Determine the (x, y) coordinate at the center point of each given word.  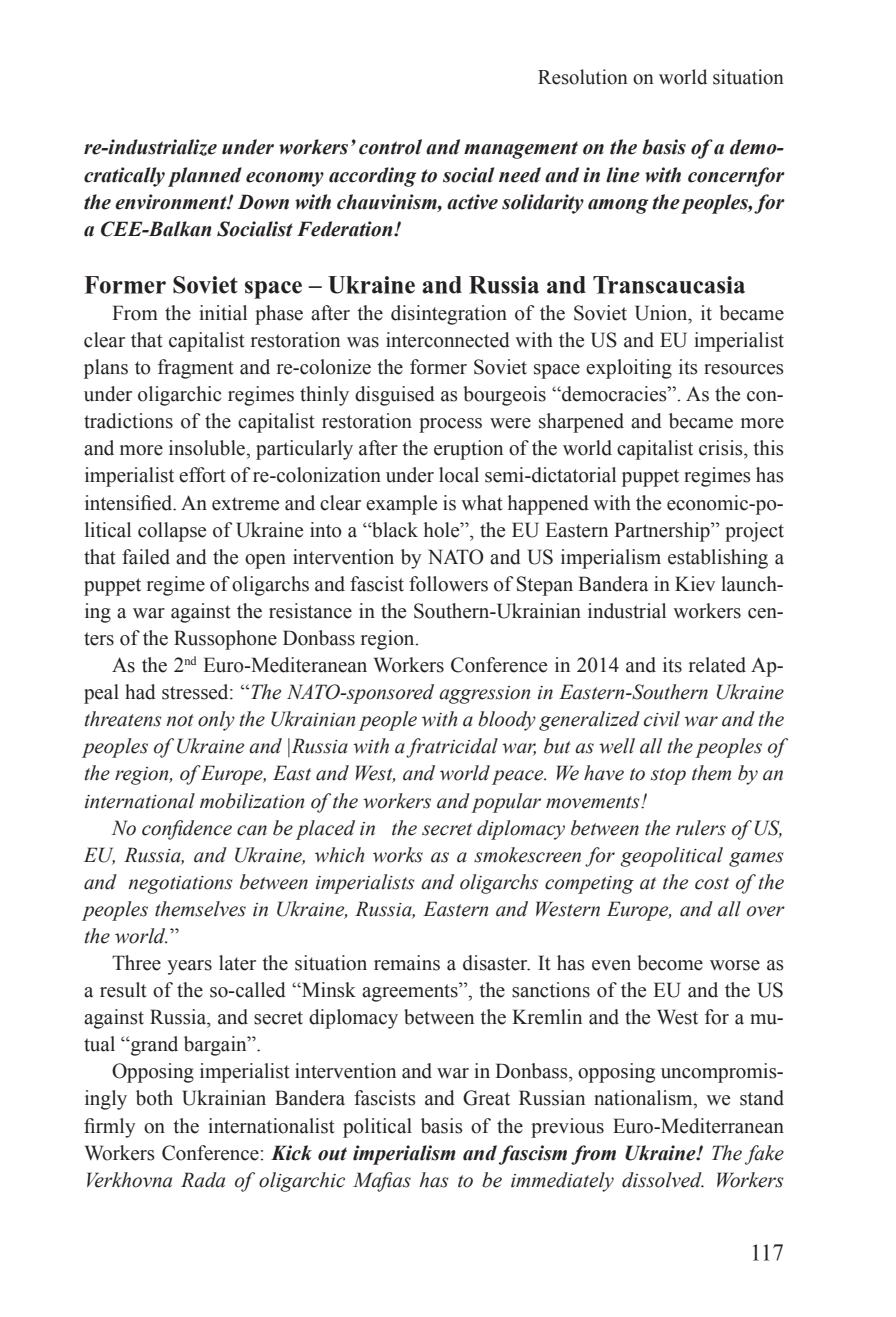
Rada (203, 1180)
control (390, 147)
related (717, 665)
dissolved (663, 1180)
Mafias (382, 1182)
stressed (196, 692)
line (623, 175)
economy (285, 179)
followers (448, 584)
